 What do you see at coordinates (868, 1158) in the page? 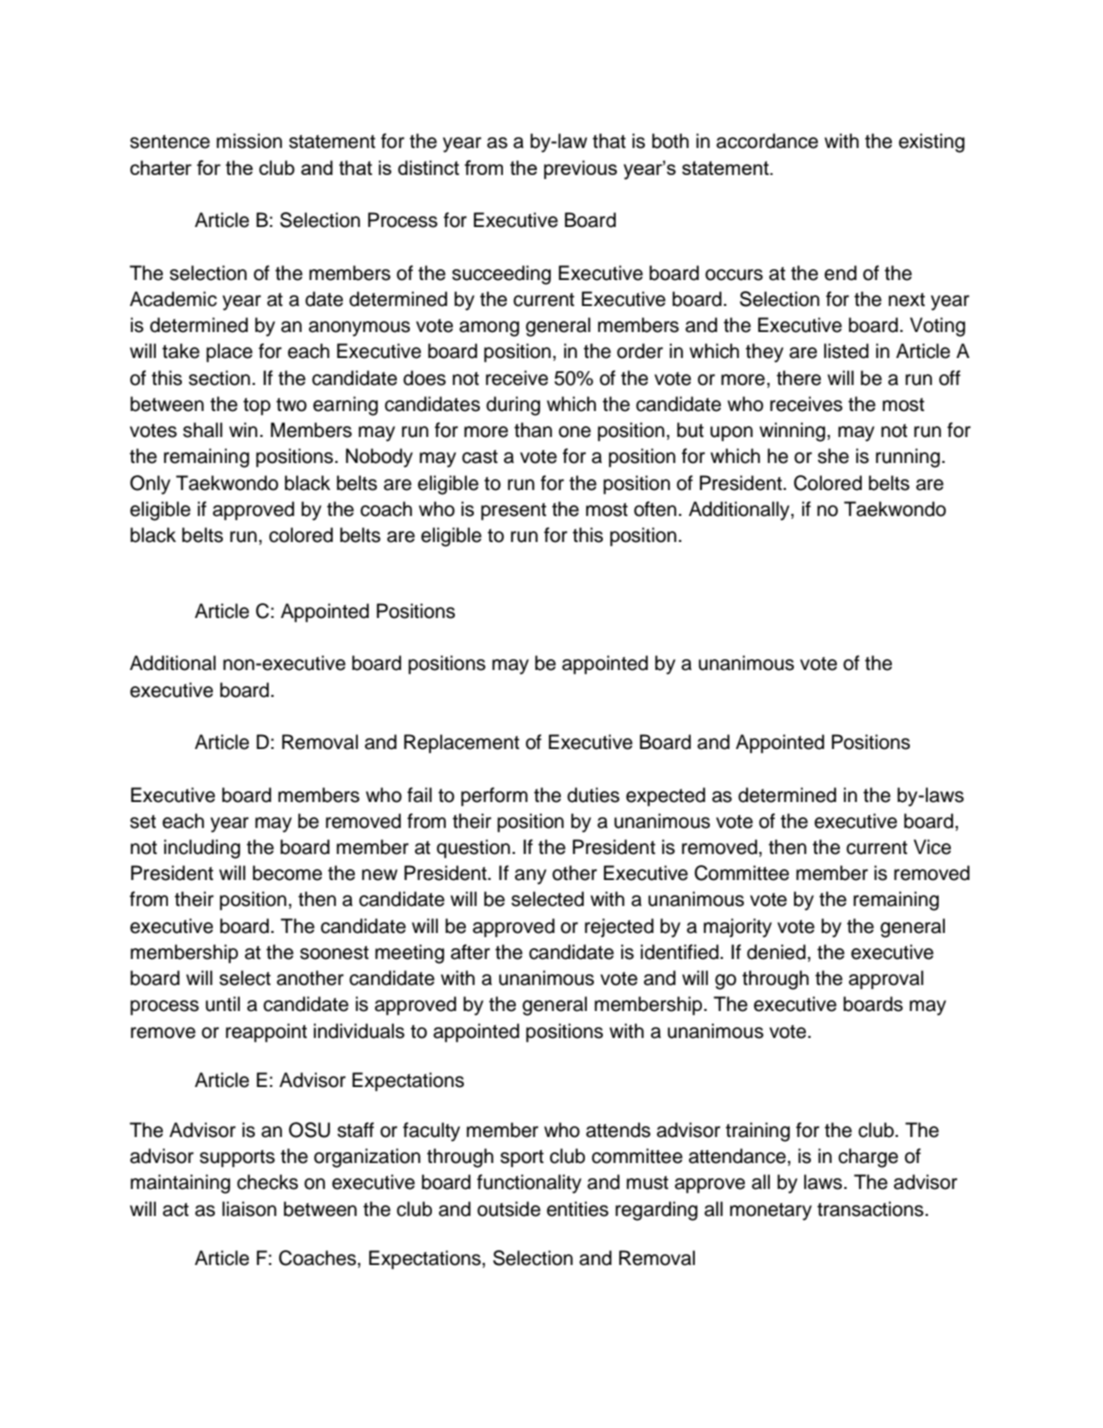
I see `charge` at bounding box center [868, 1158].
